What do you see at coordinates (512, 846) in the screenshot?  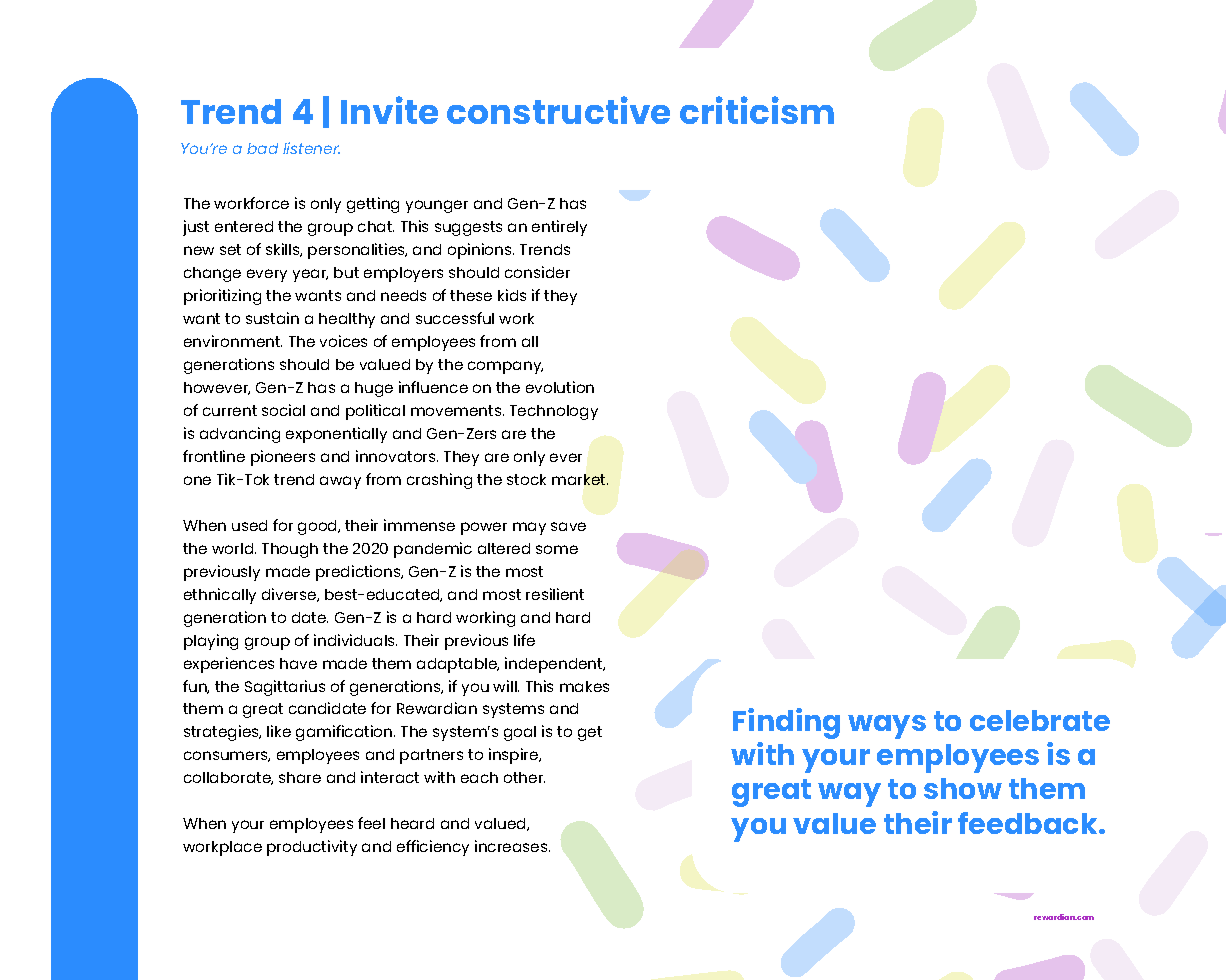 I see `increases` at bounding box center [512, 846].
